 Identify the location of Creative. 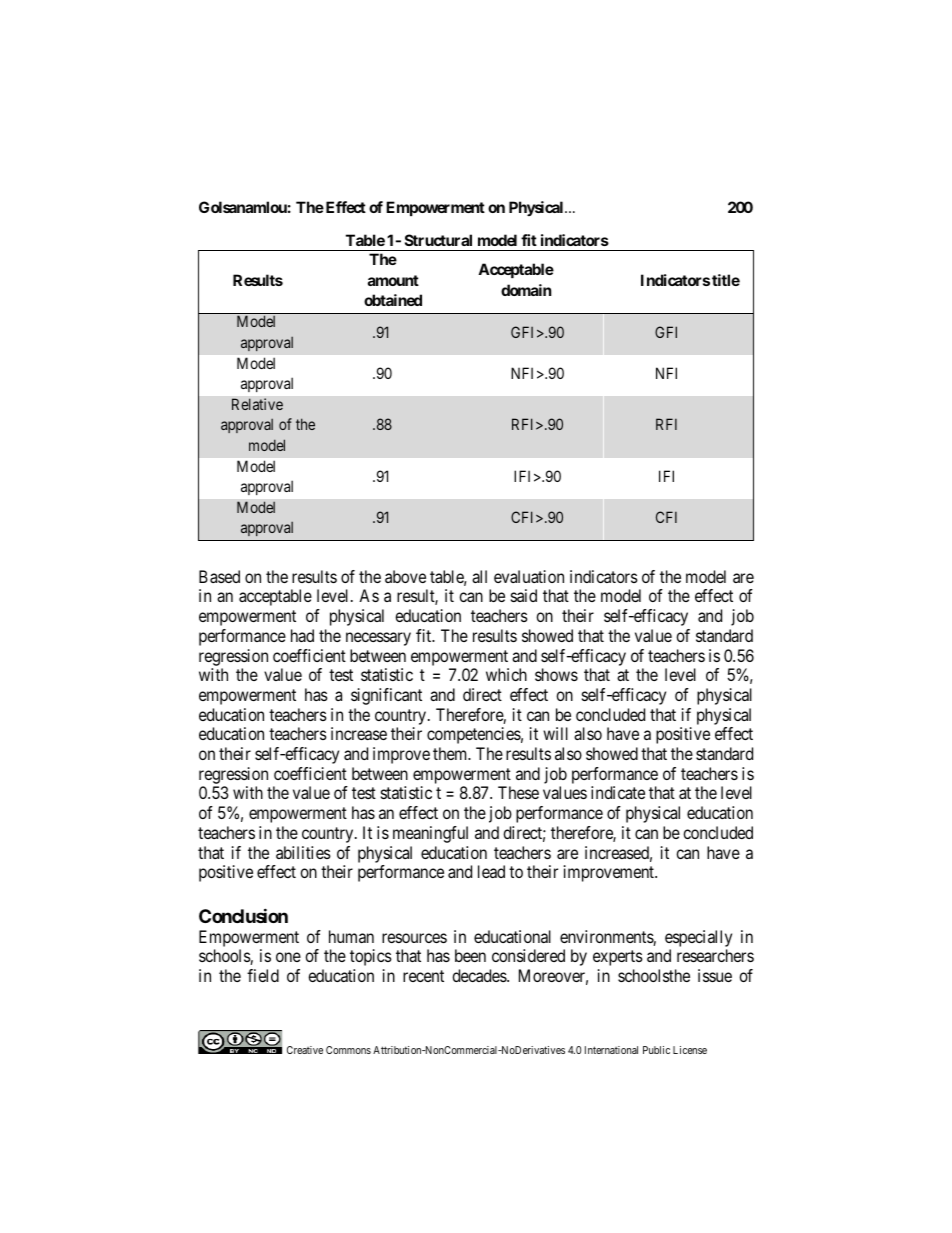
(305, 1050).
